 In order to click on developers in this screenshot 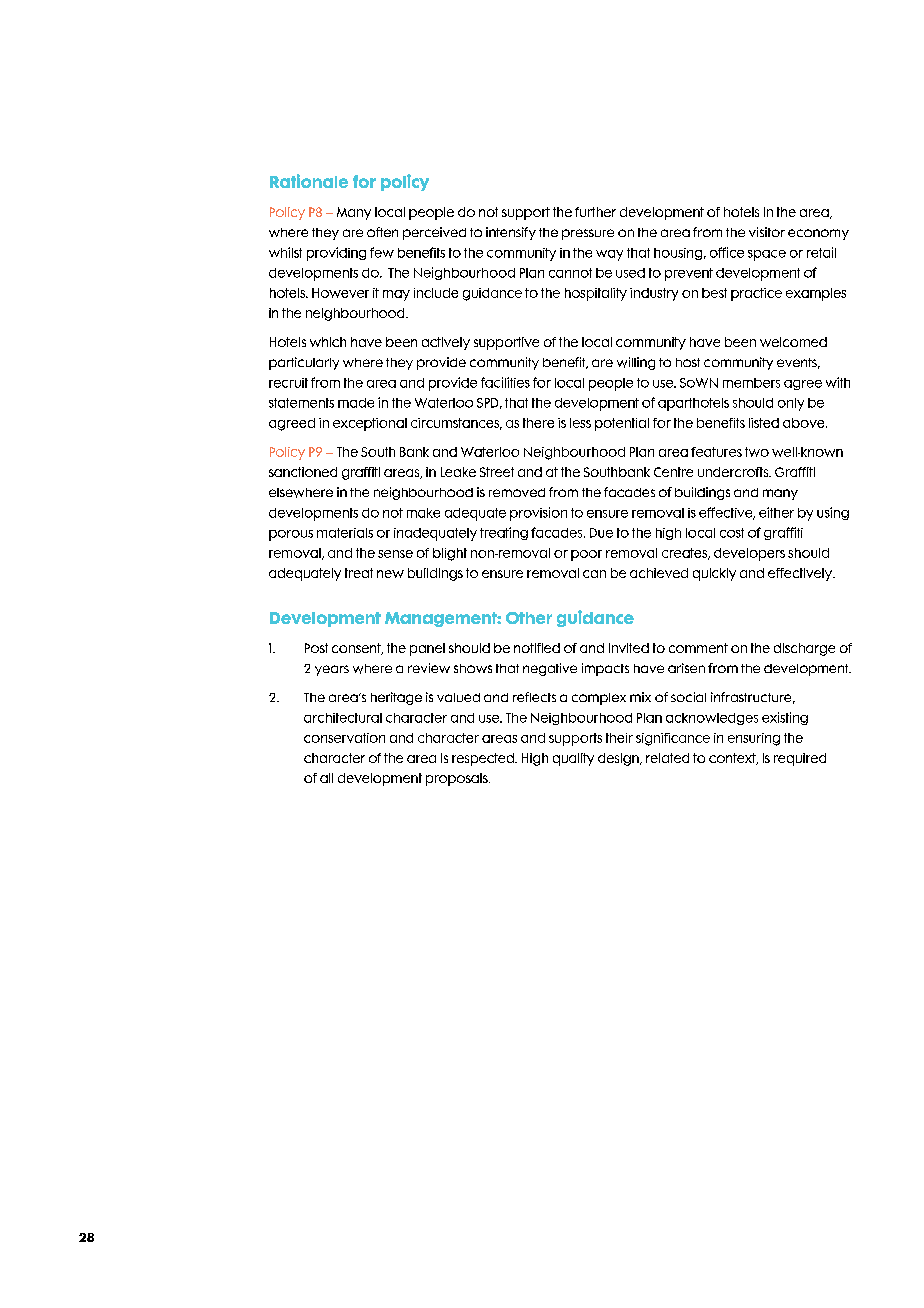, I will do `click(749, 554)`.
